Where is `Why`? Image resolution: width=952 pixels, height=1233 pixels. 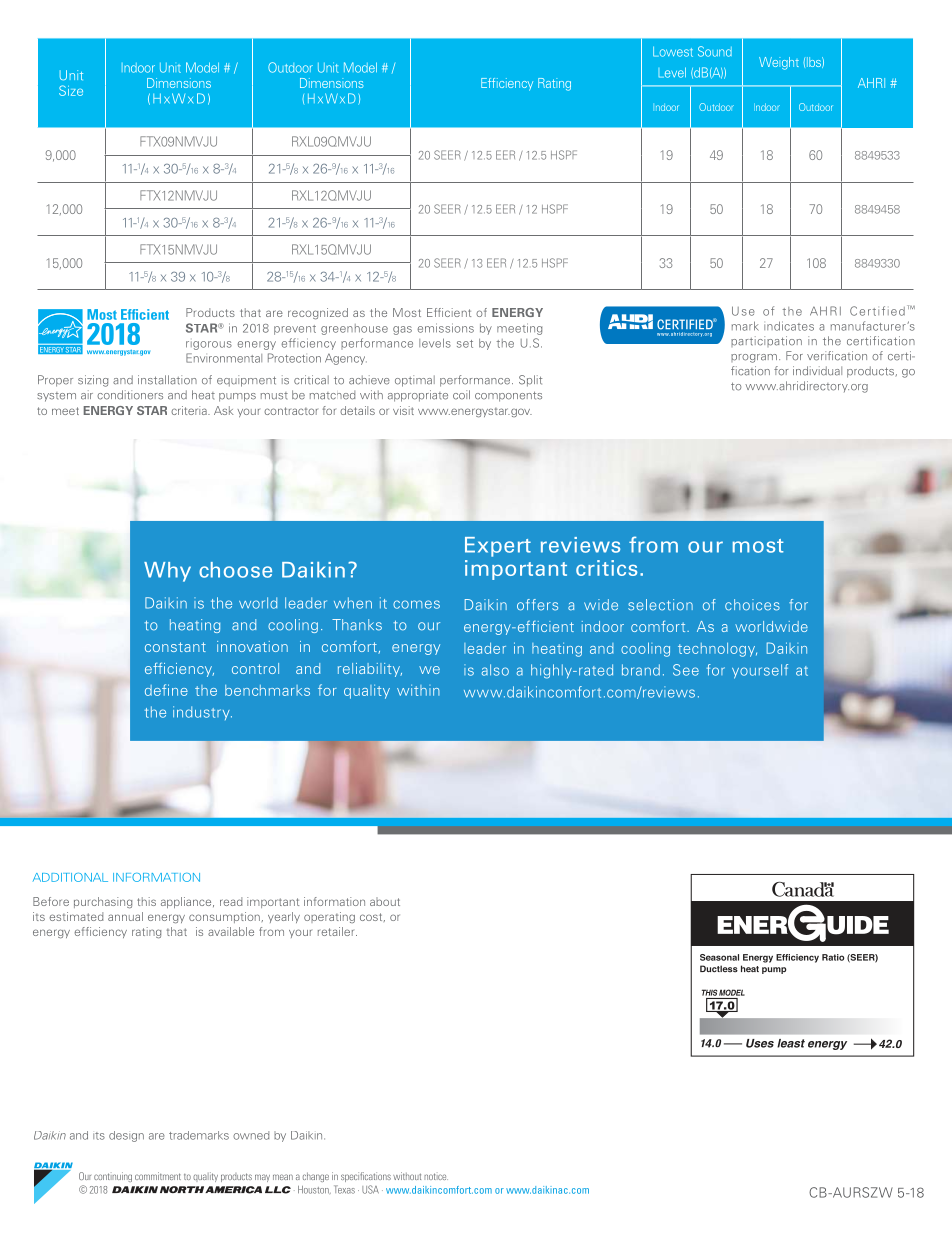 Why is located at coordinates (167, 572).
